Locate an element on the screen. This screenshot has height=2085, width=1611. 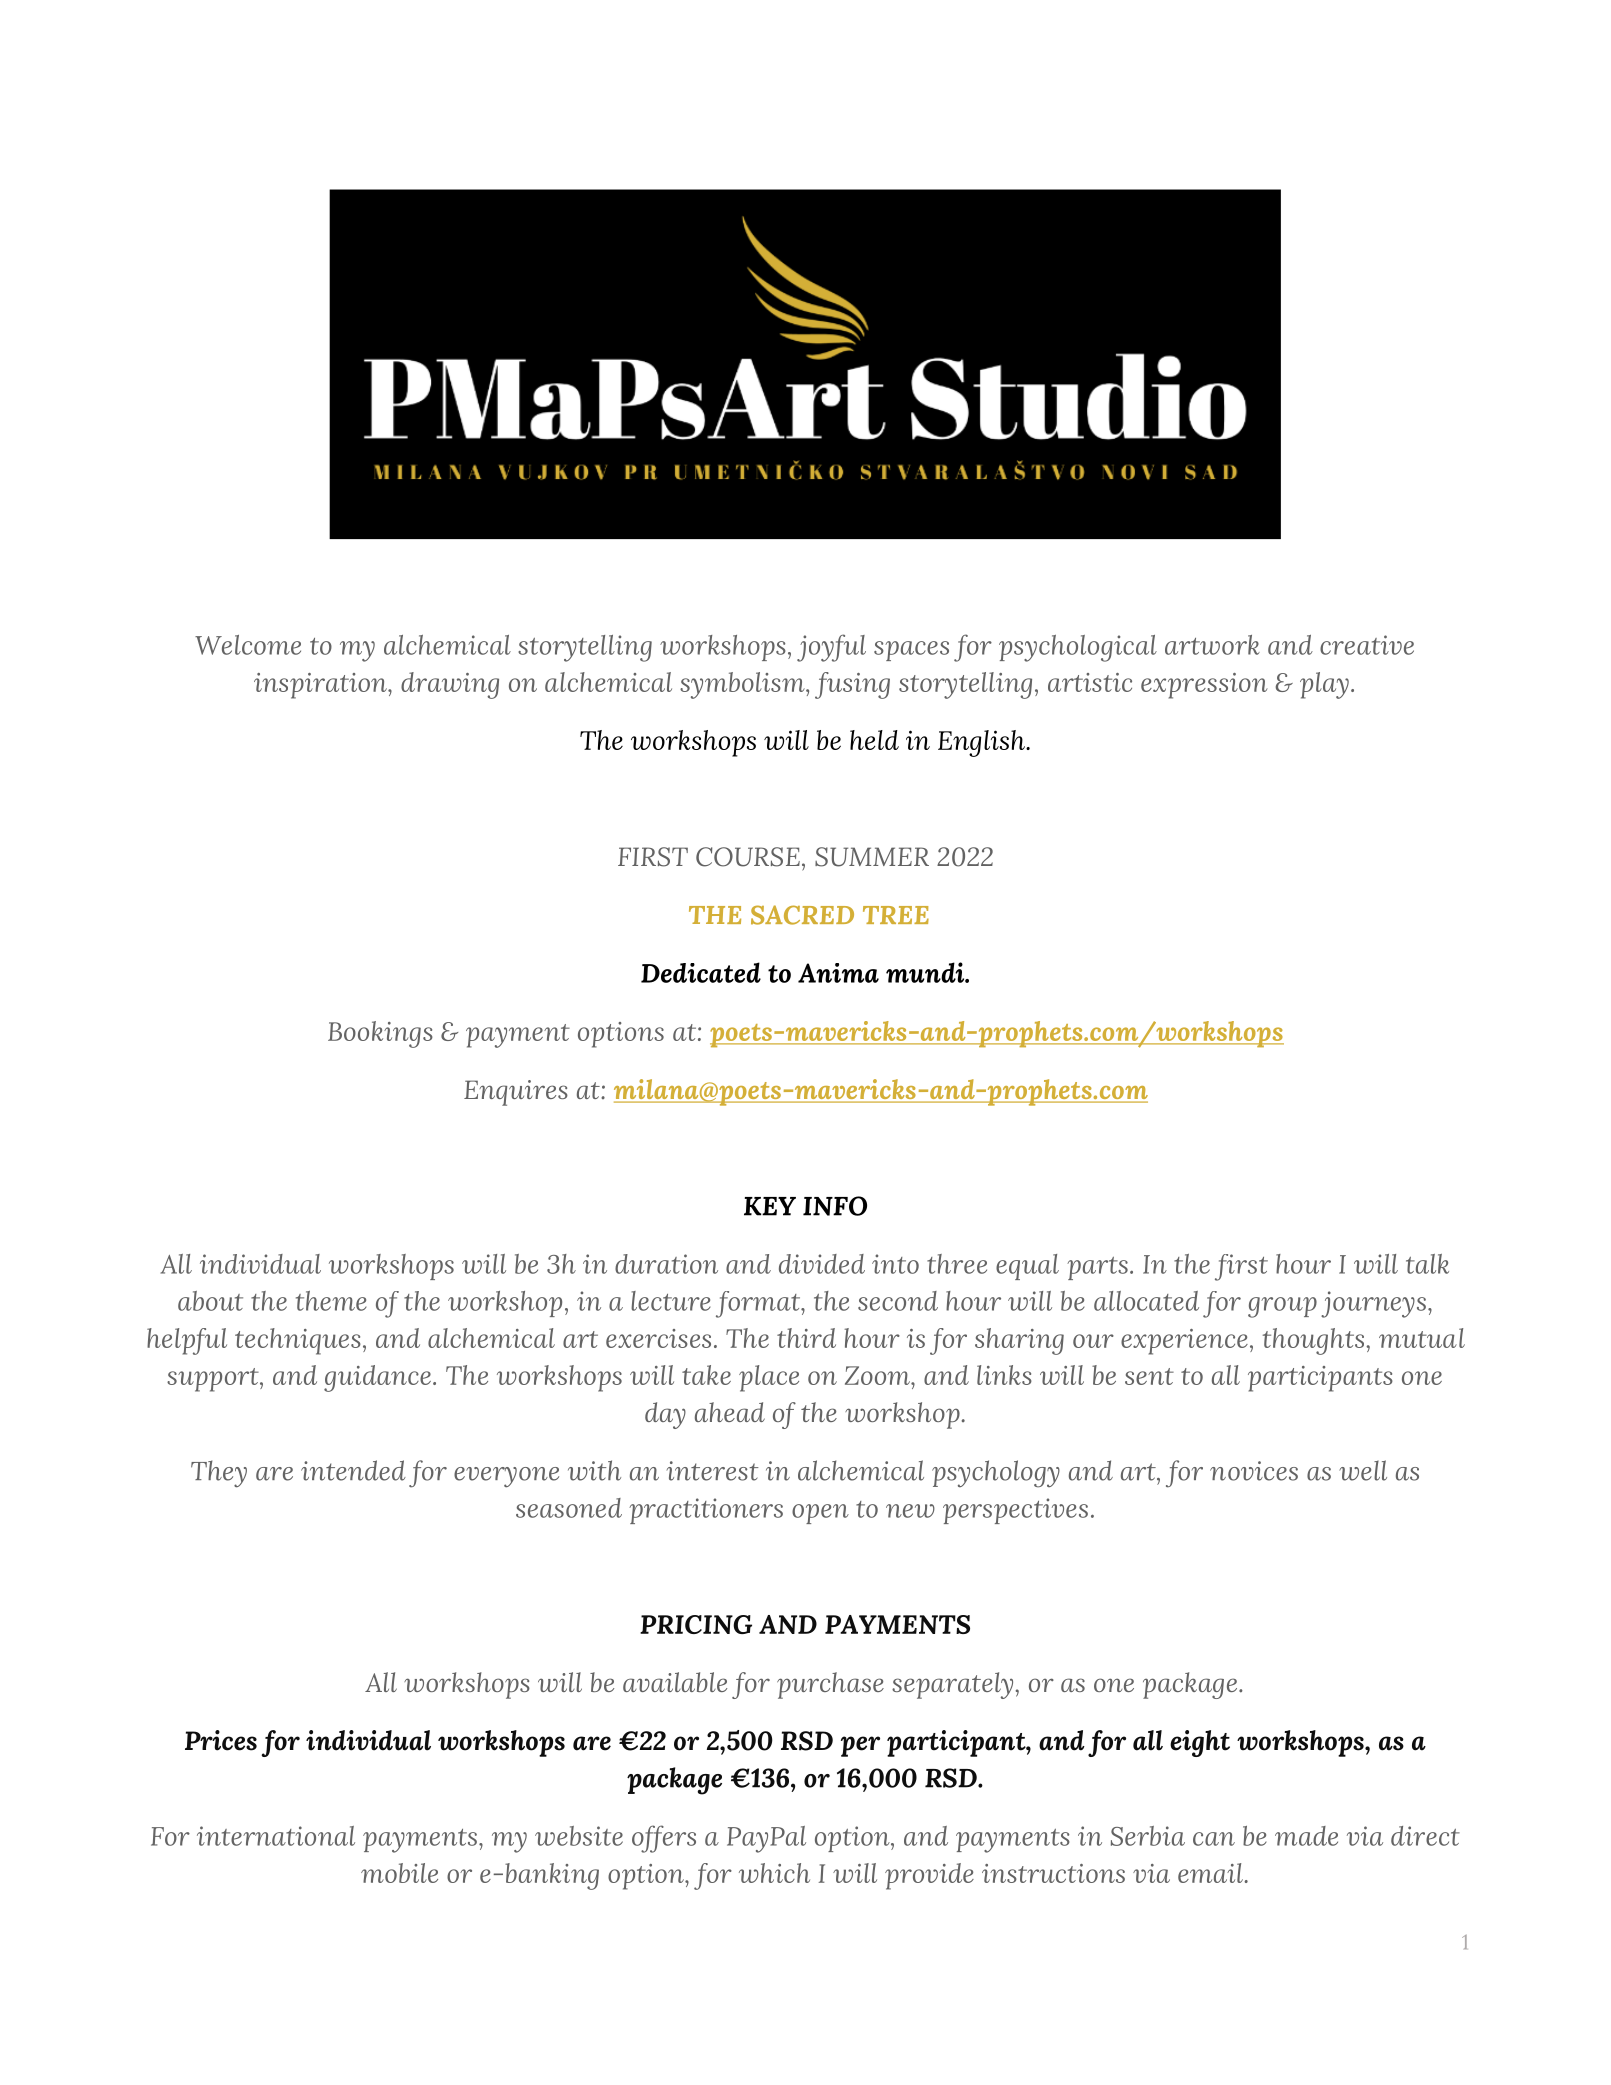
group is located at coordinates (1282, 1307).
